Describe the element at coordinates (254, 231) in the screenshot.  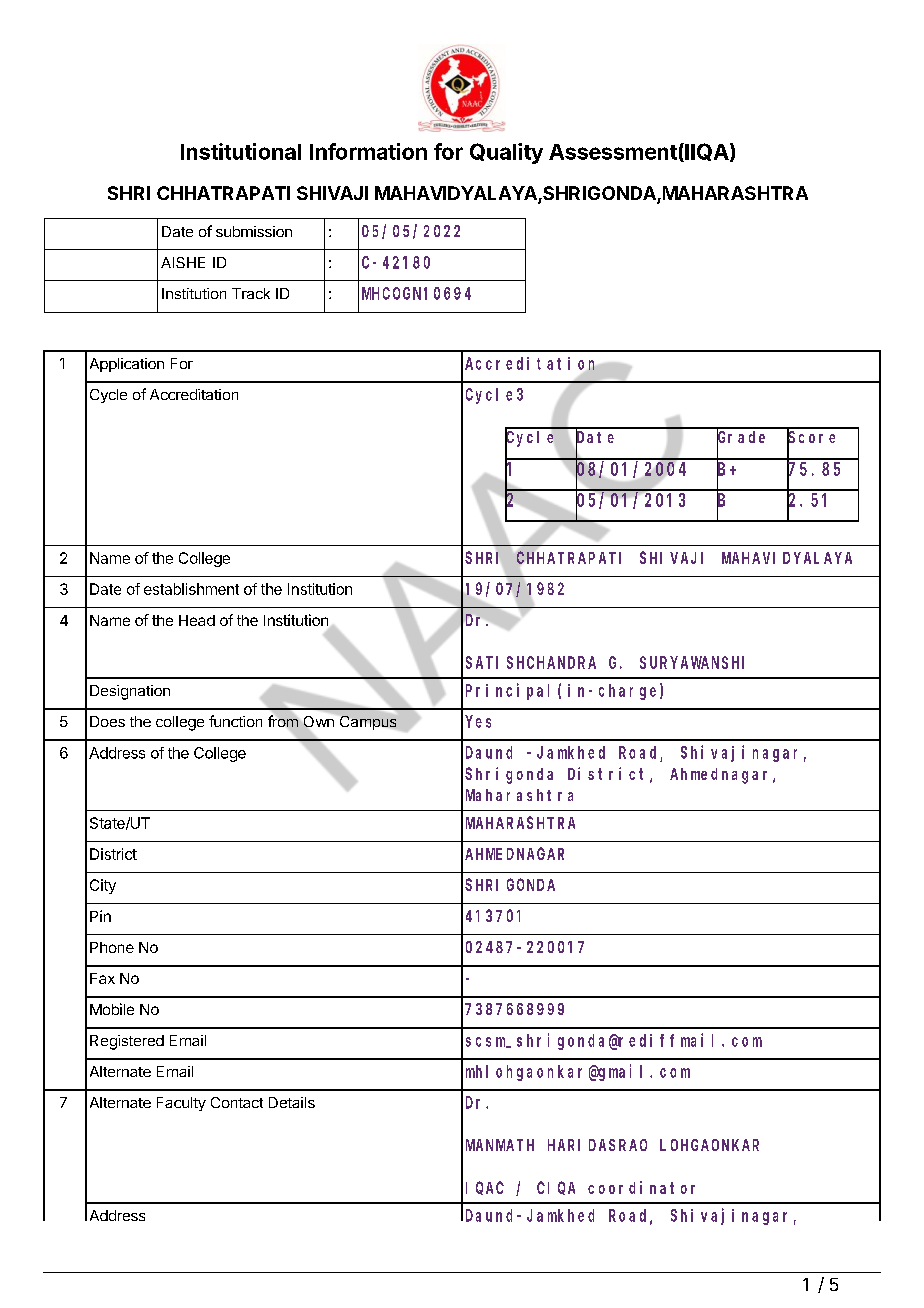
I see `submission` at that location.
